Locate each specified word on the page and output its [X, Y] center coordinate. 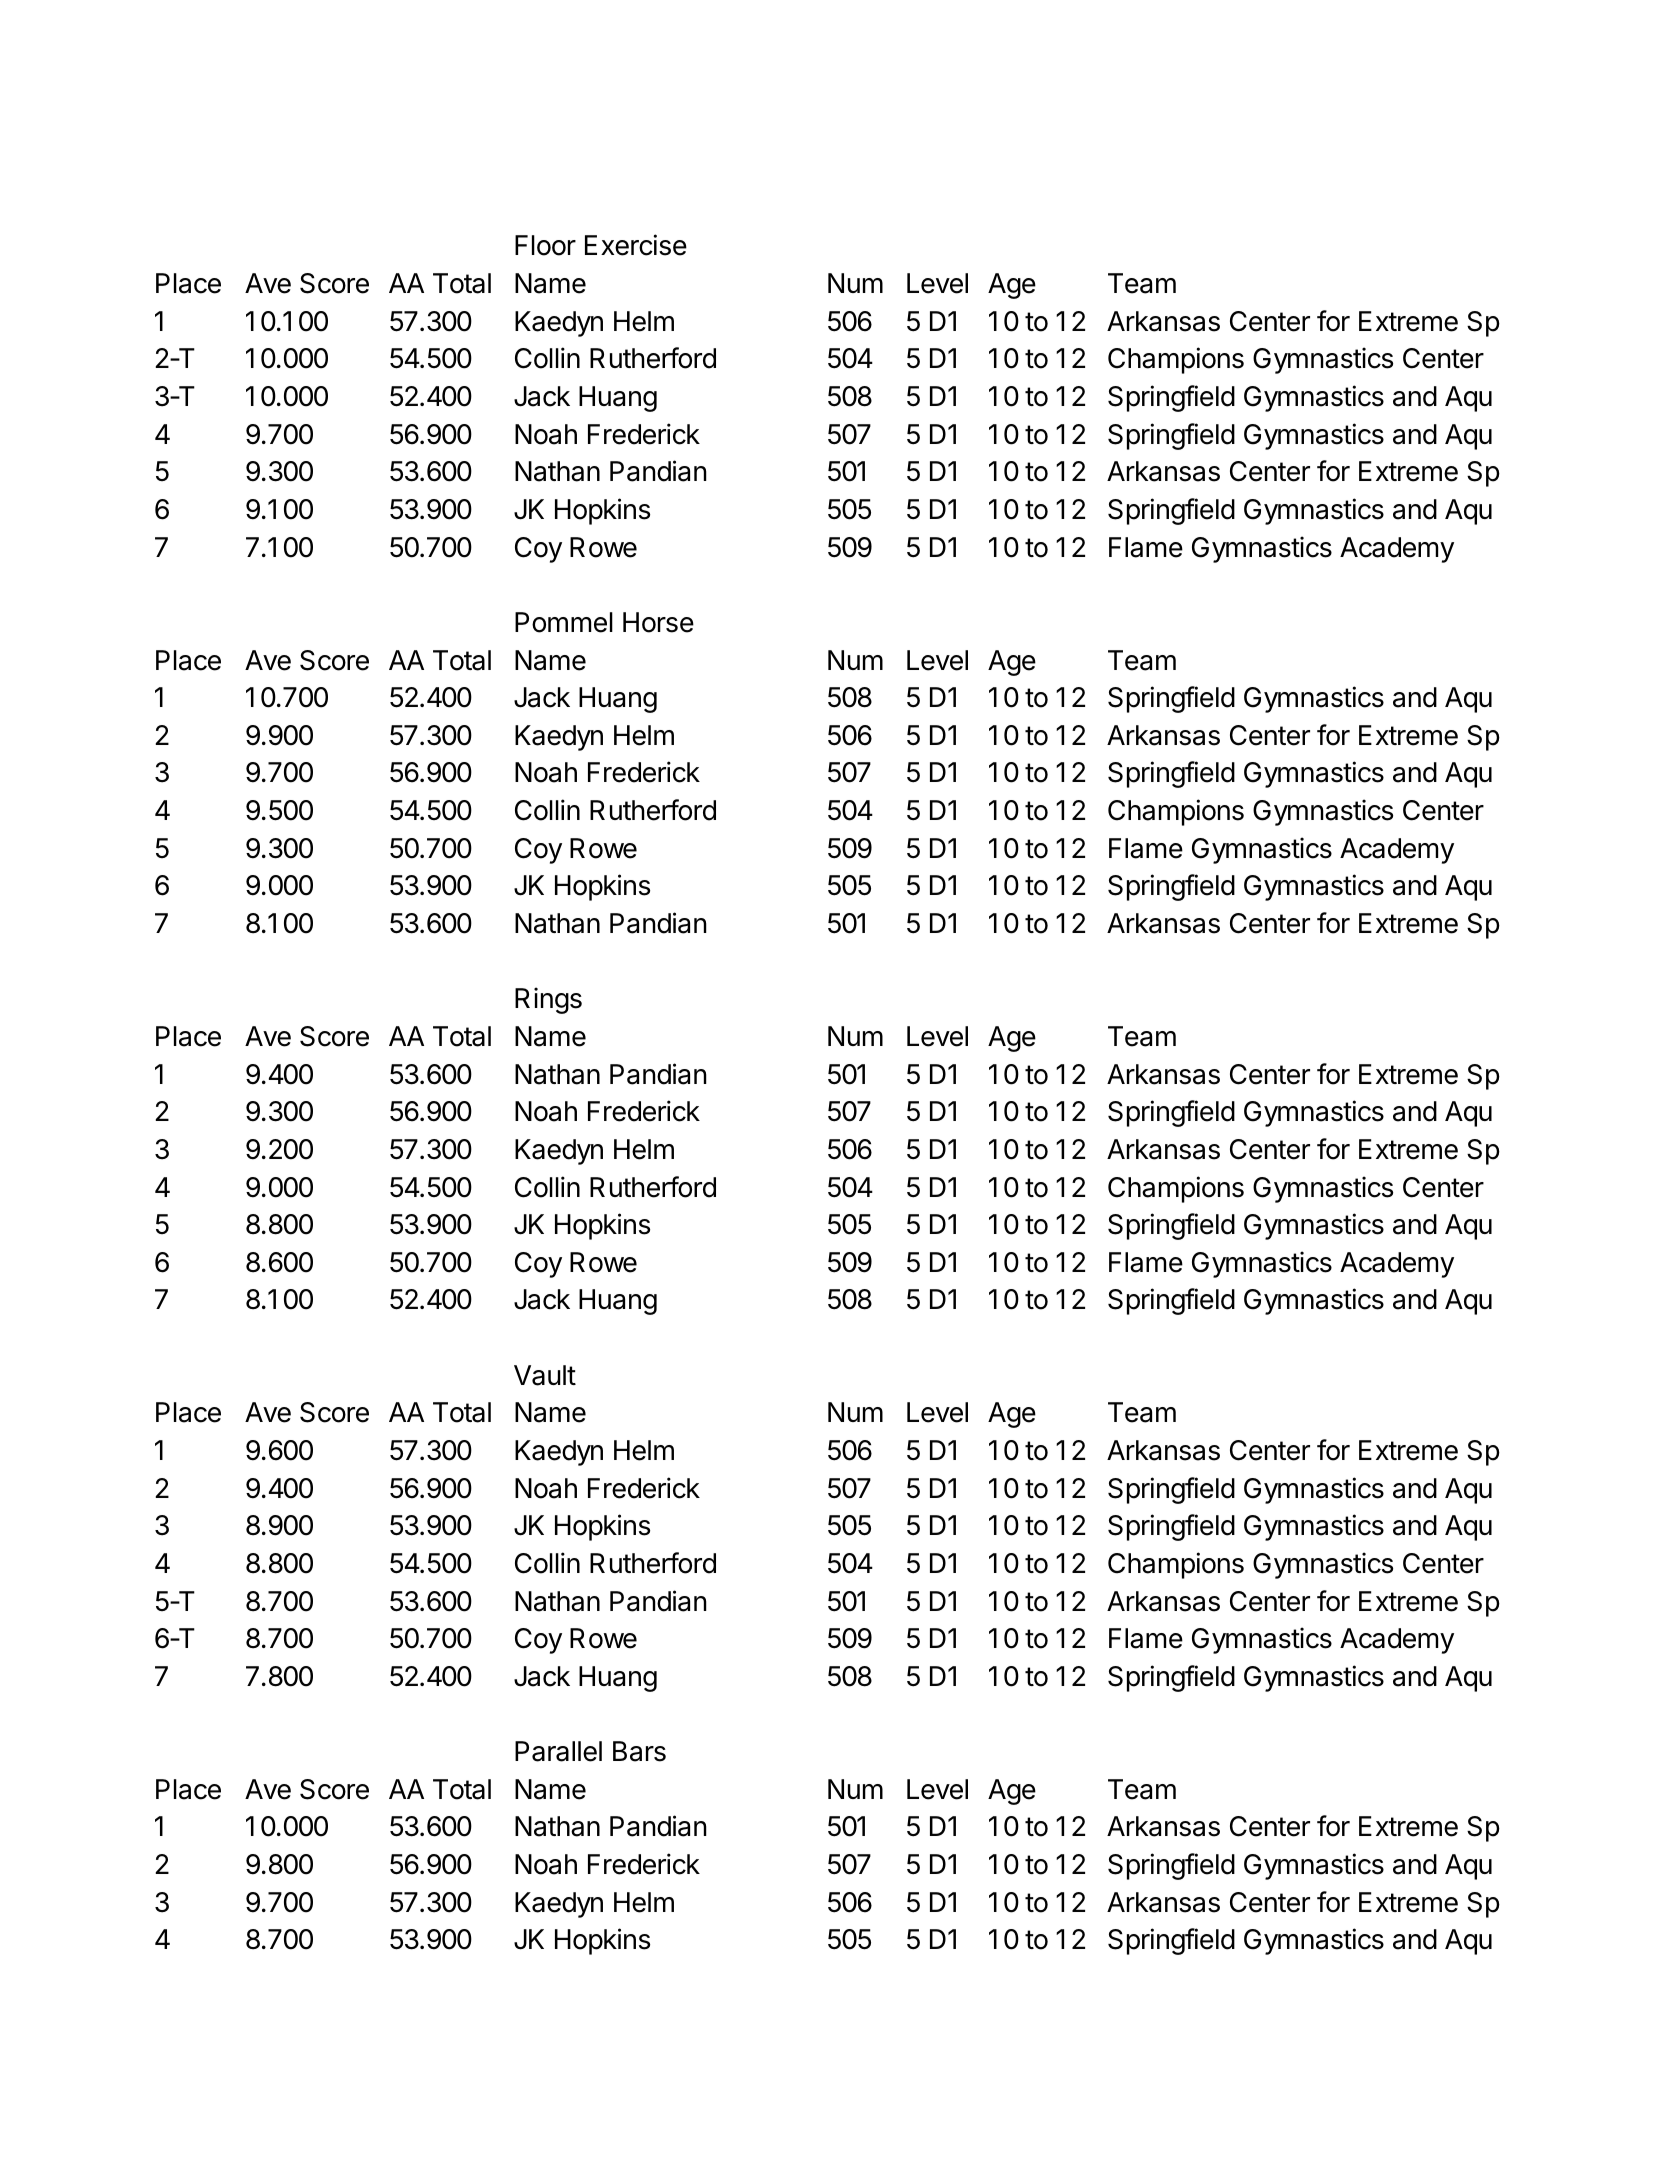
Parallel [558, 1751]
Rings [548, 1000]
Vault [545, 1375]
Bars [639, 1751]
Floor [545, 245]
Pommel [564, 622]
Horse [658, 622]
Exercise [636, 245]
